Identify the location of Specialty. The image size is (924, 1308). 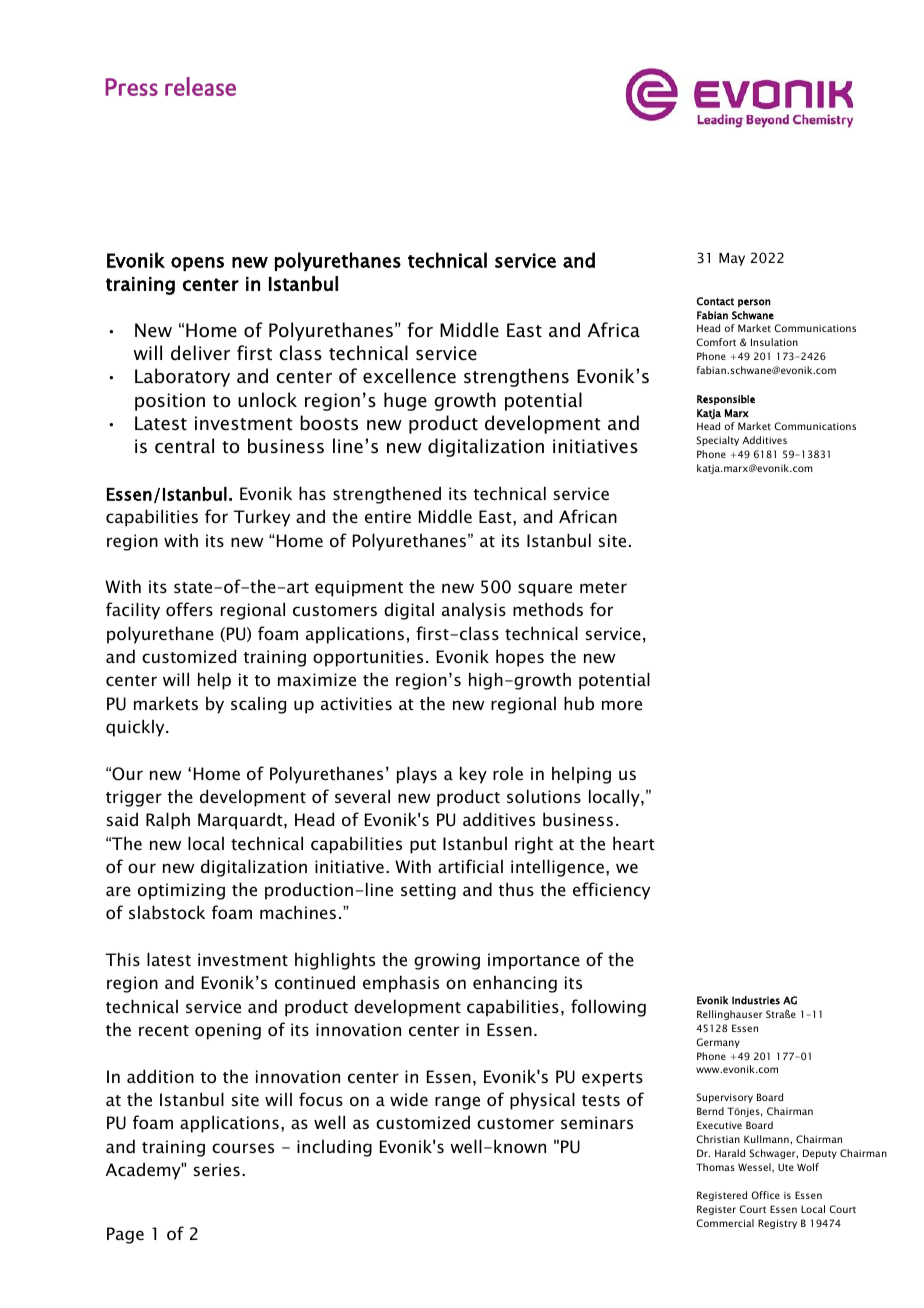
(717, 441).
